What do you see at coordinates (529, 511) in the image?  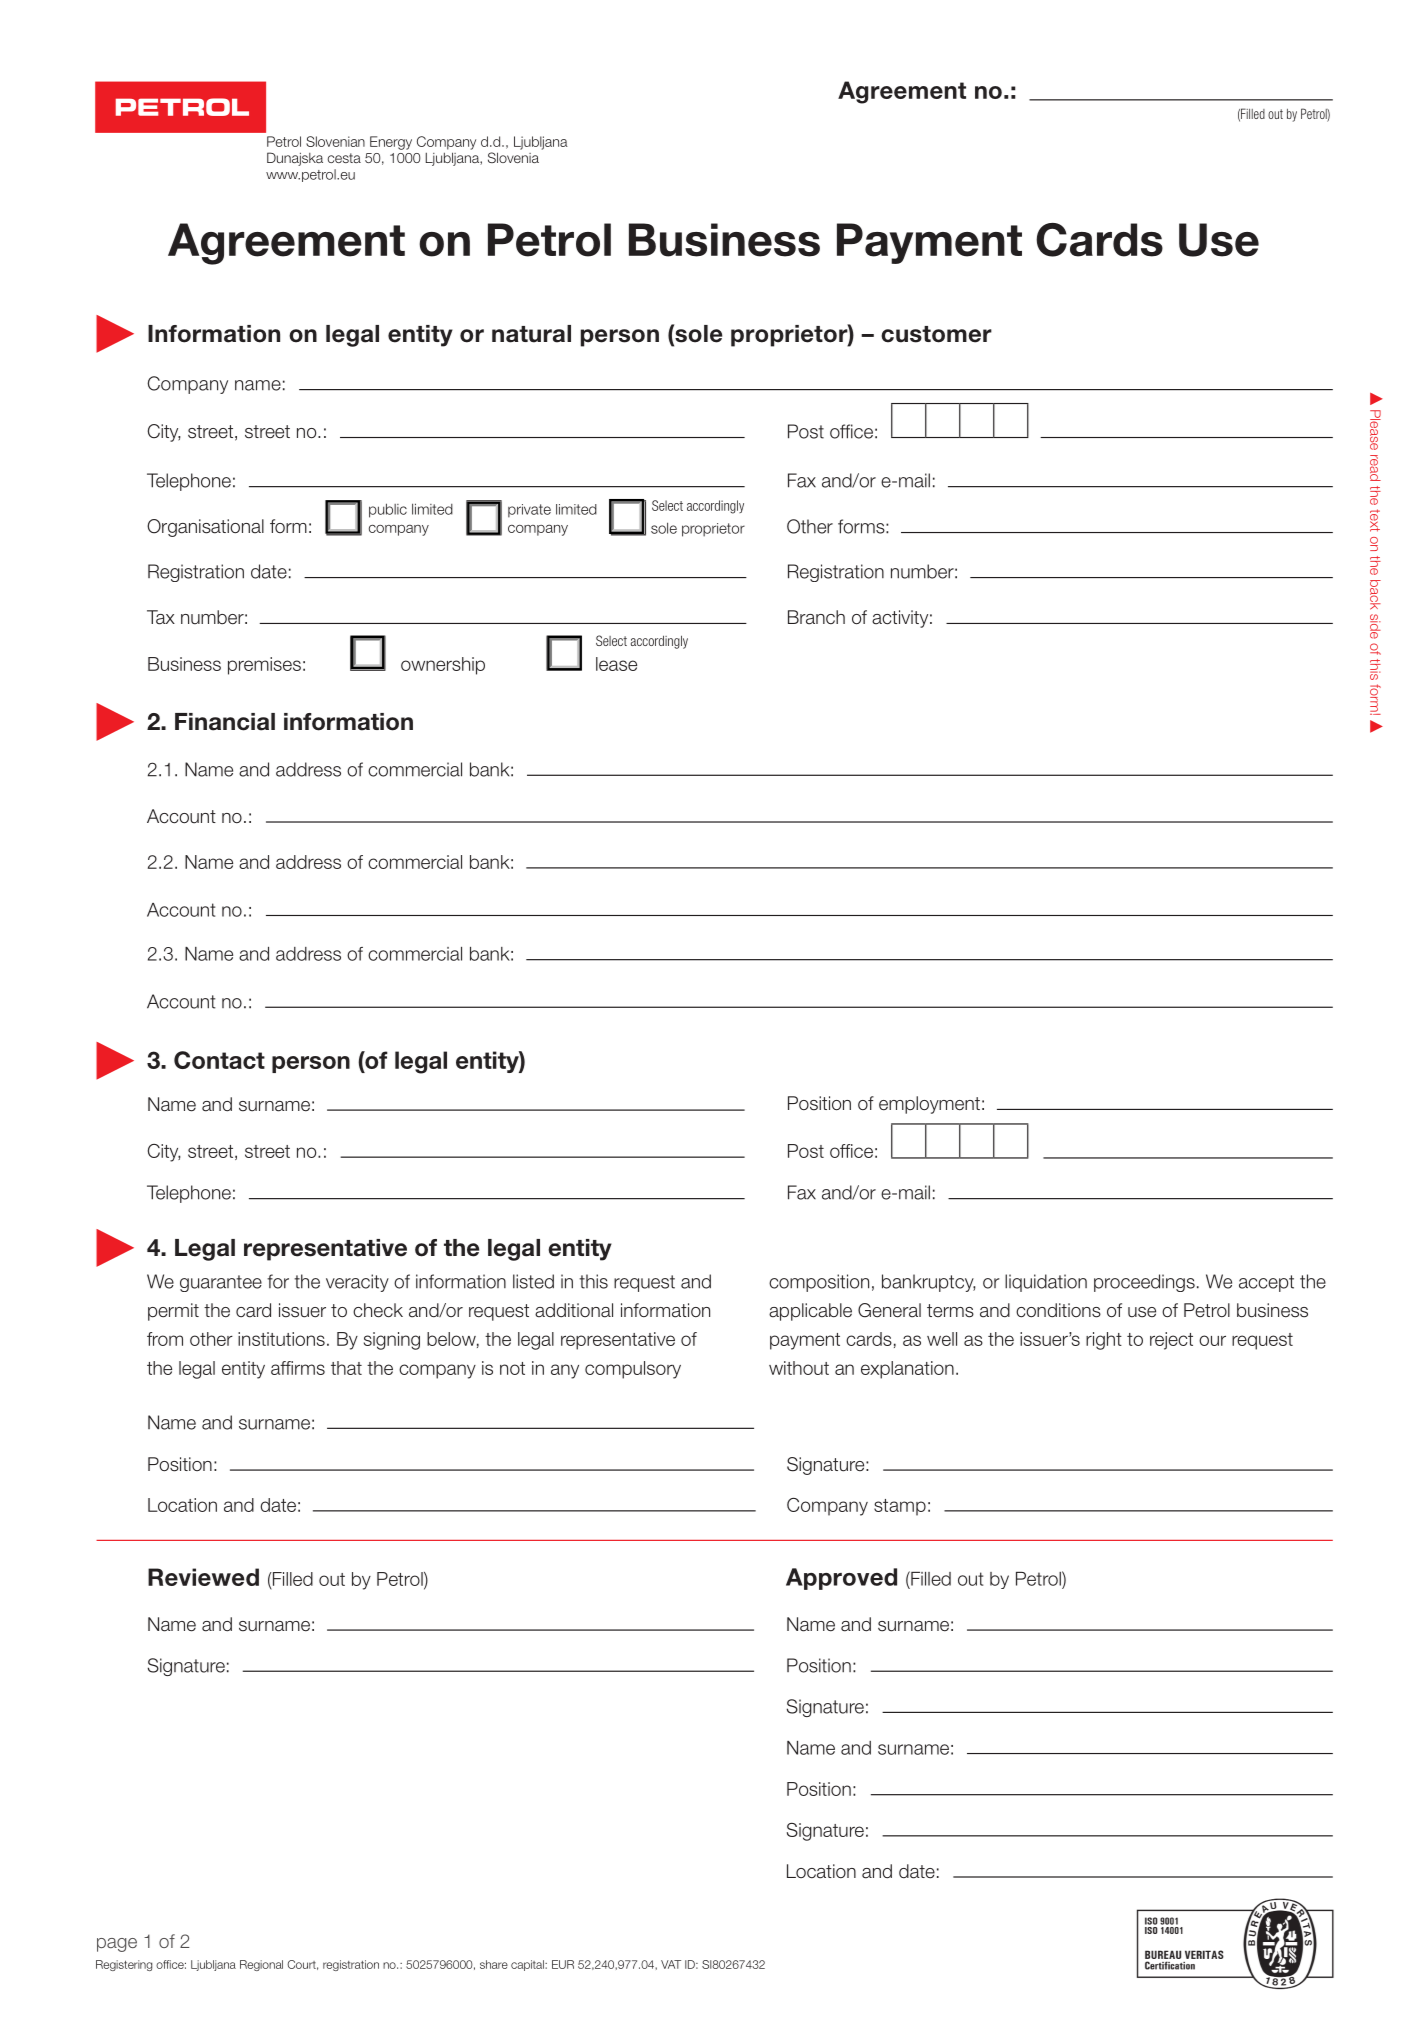 I see `private` at bounding box center [529, 511].
